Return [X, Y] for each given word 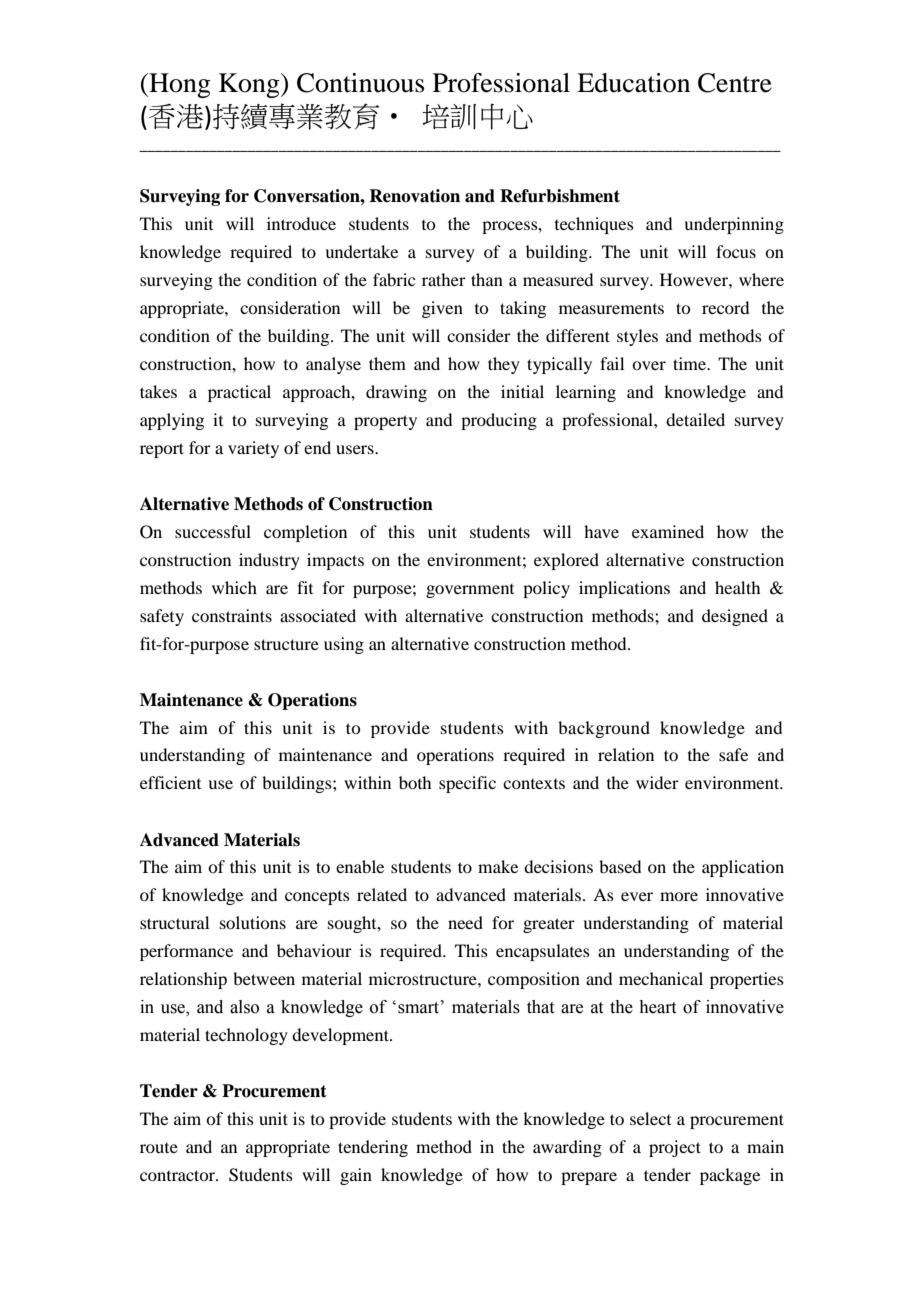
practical [239, 393]
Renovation [414, 196]
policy [546, 589]
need [465, 922]
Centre [735, 83]
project [675, 1148]
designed [735, 617]
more [679, 896]
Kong [250, 85]
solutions [253, 922]
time [690, 363]
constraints [232, 615]
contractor [178, 1175]
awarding [567, 1148]
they [504, 365]
